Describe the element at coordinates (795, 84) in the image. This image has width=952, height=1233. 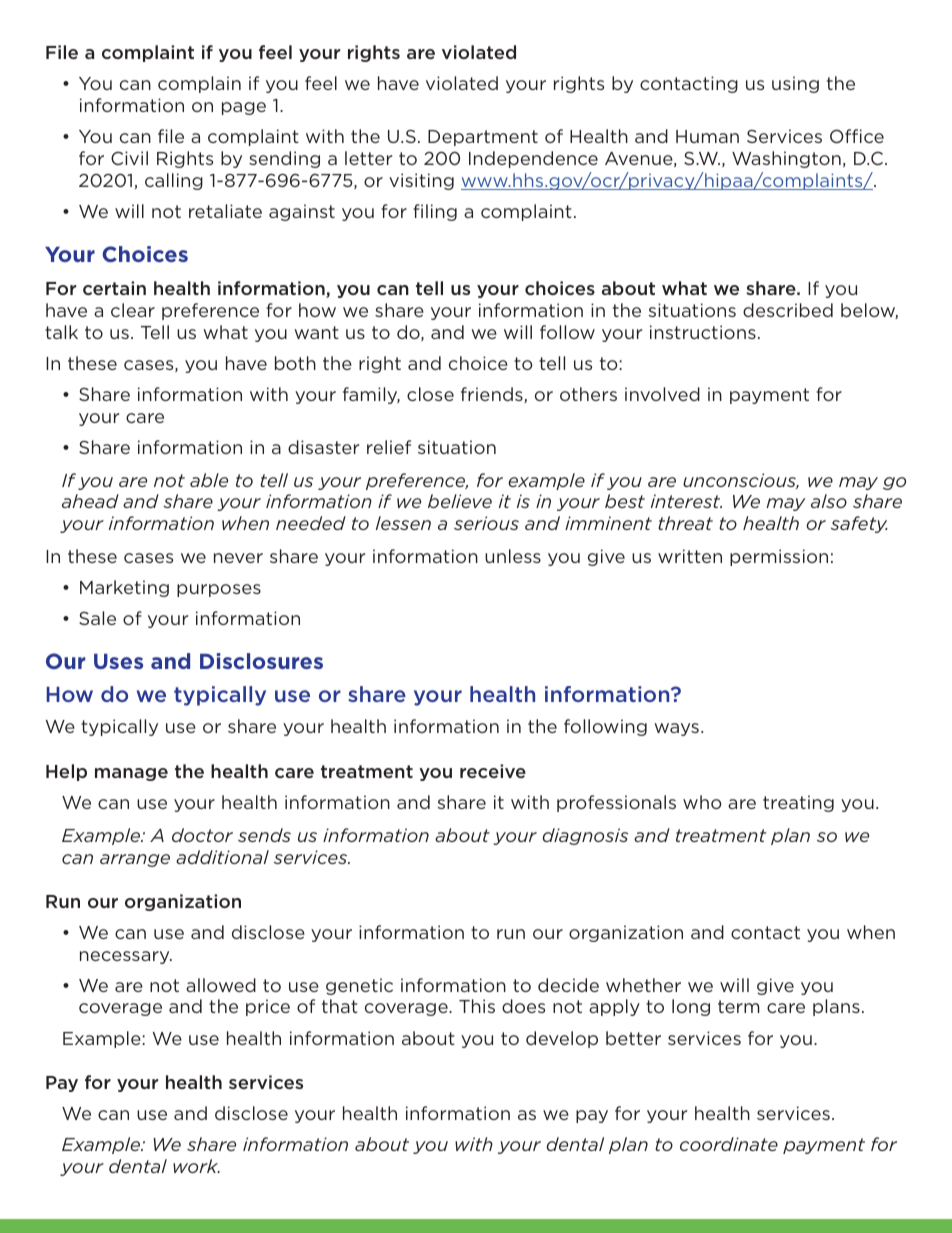
I see `using` at that location.
